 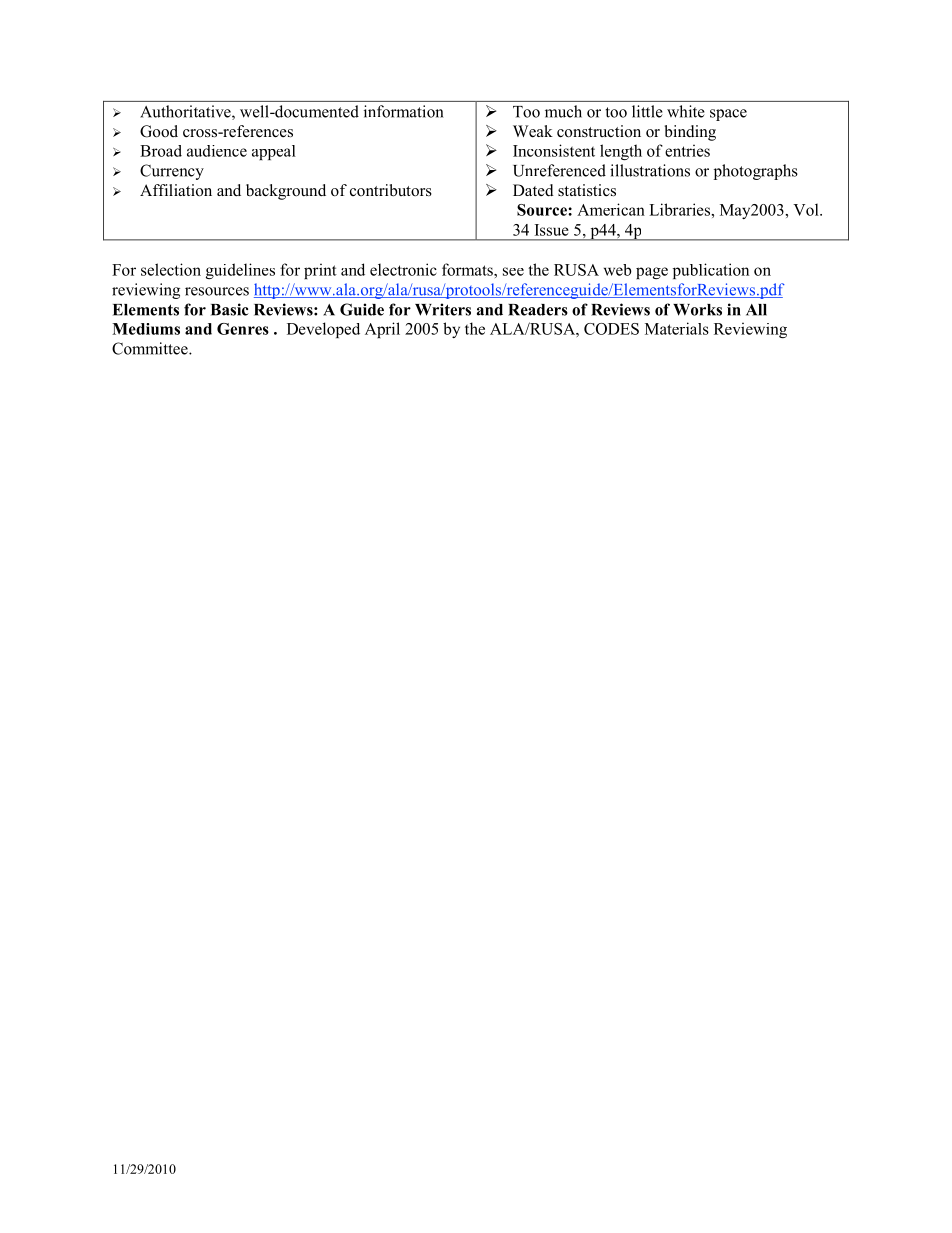 I want to click on information, so click(x=404, y=111).
